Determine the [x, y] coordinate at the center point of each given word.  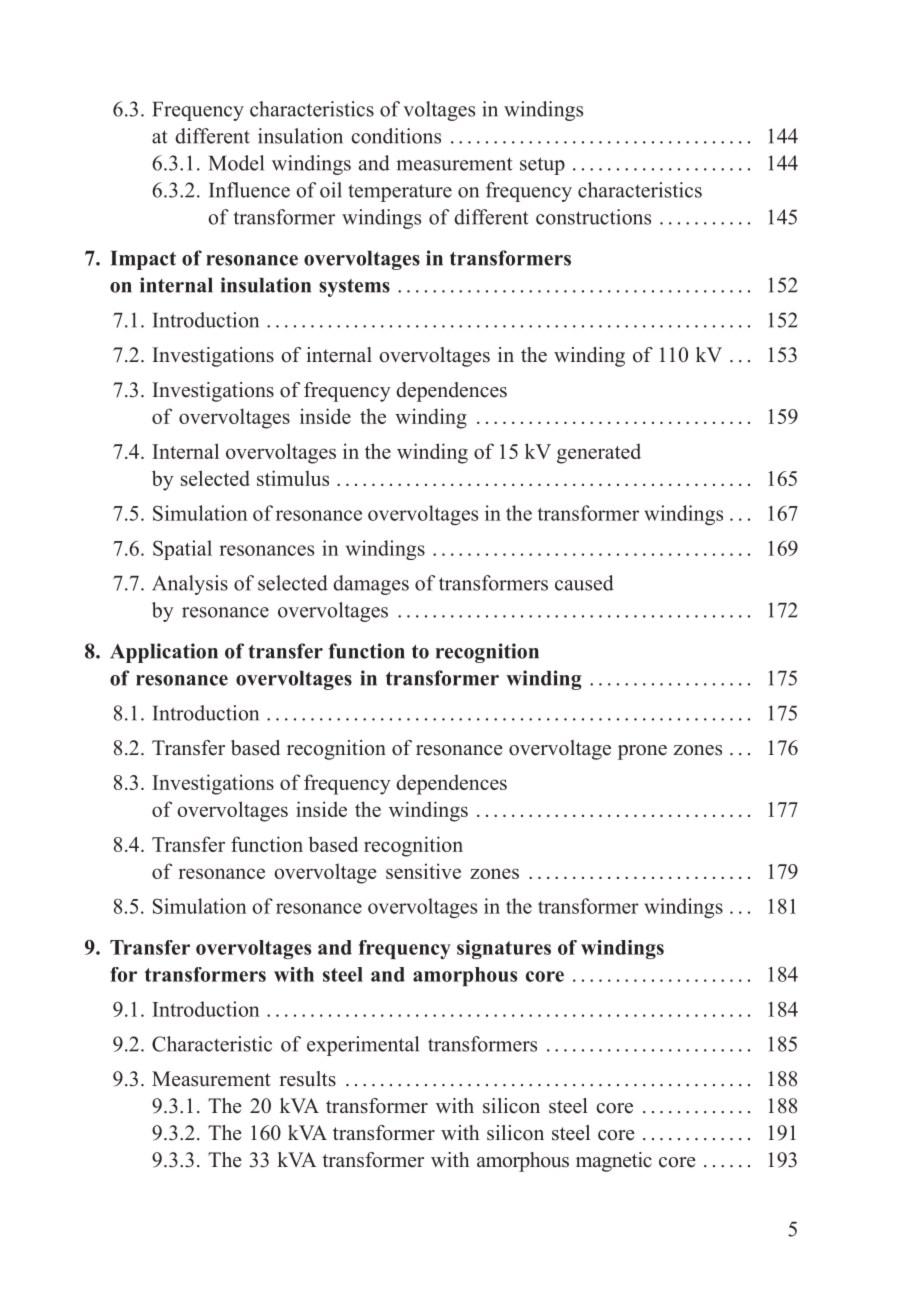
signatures [504, 949]
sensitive [423, 871]
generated [599, 453]
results [307, 1079]
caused [584, 583]
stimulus [293, 478]
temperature [400, 193]
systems [354, 288]
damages [371, 585]
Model [236, 163]
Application [164, 653]
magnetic [614, 1162]
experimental [363, 1046]
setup [542, 166]
